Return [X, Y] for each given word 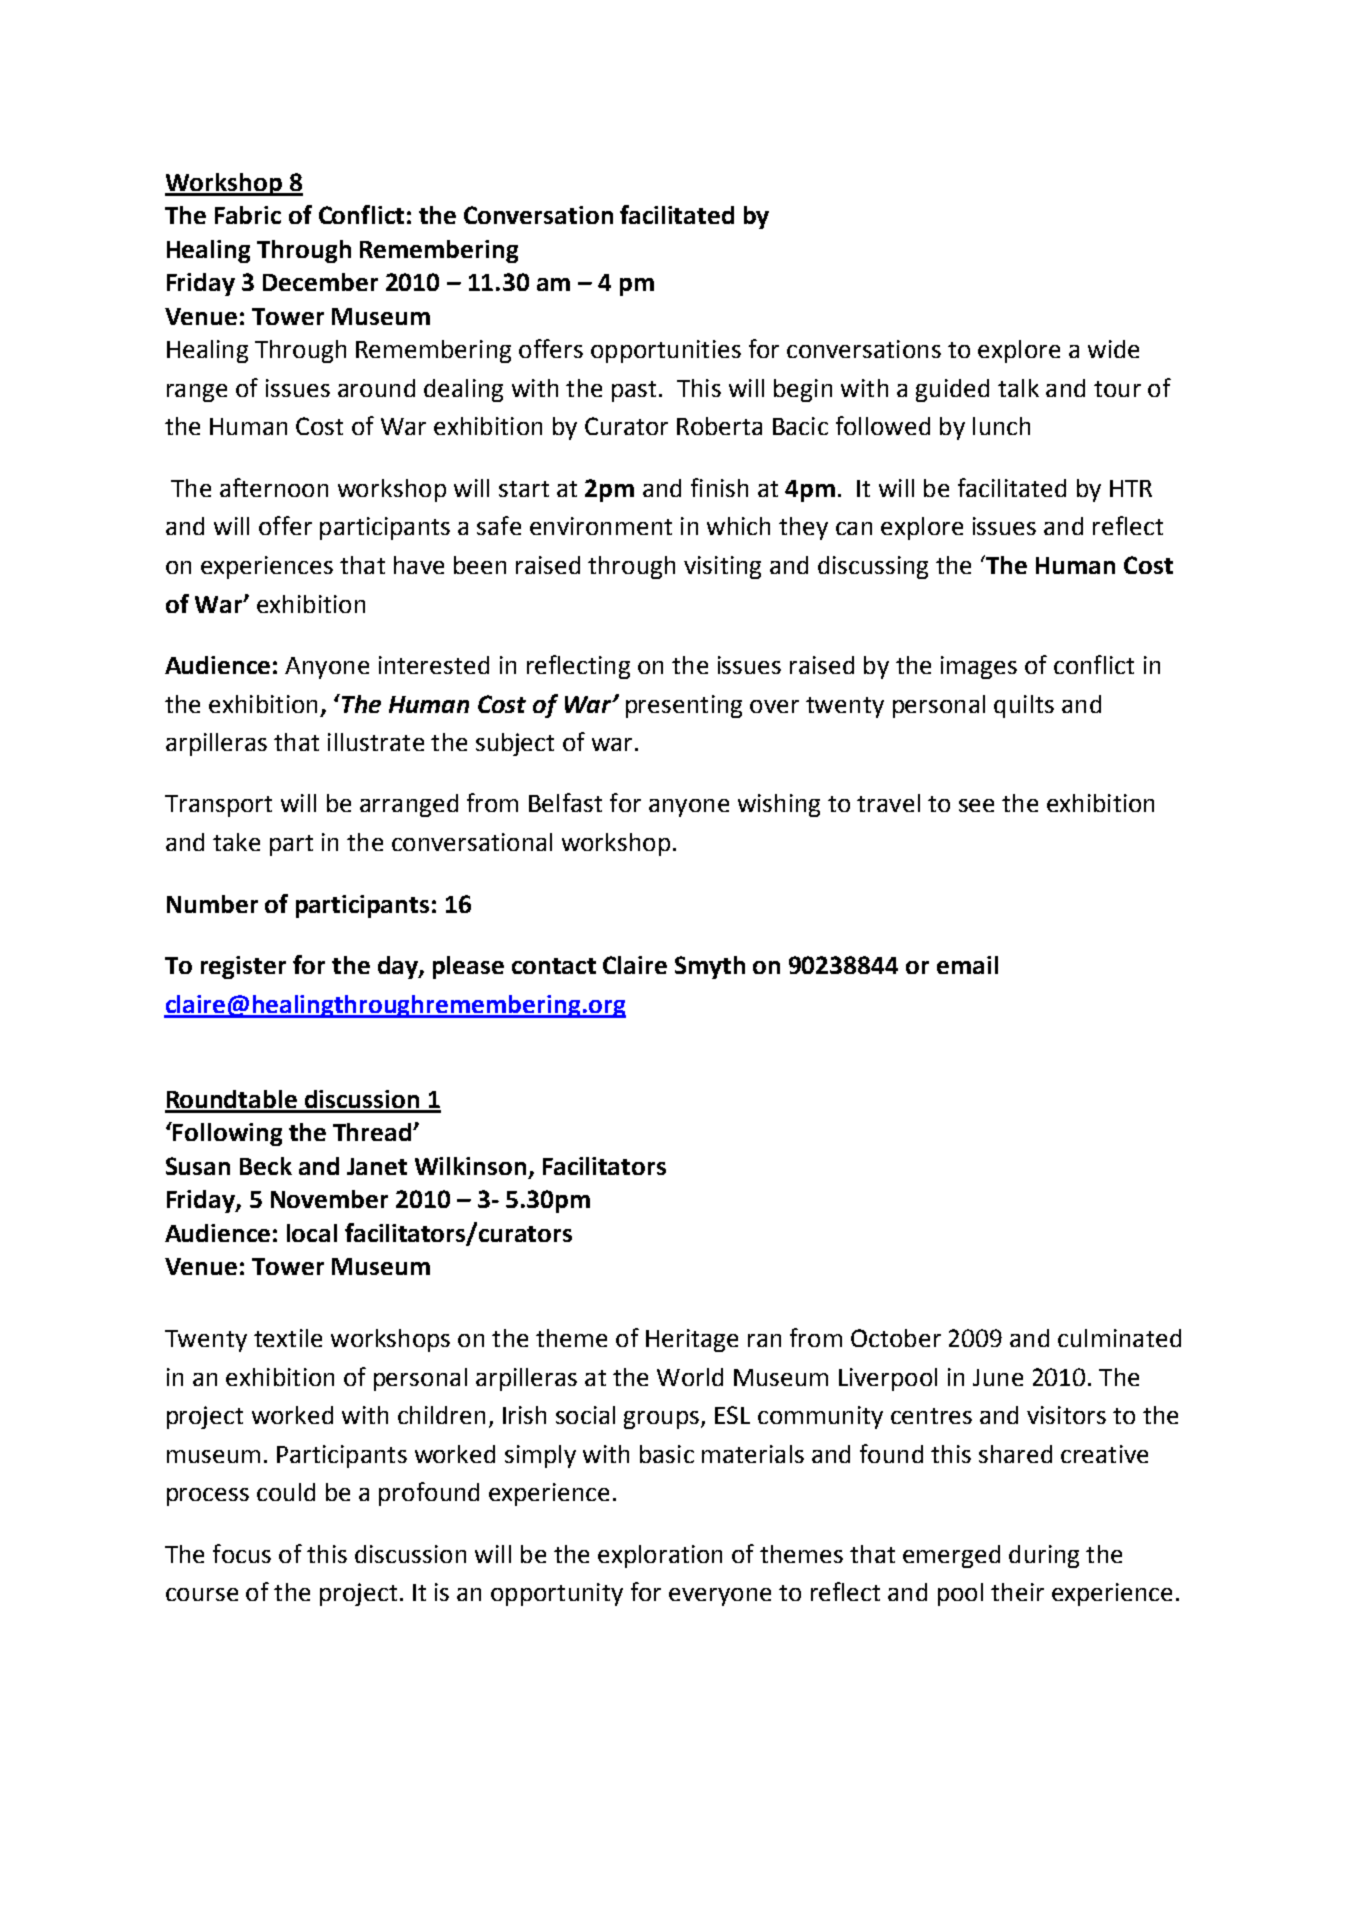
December [320, 282]
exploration [660, 1556]
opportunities [666, 351]
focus [242, 1553]
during [1044, 1556]
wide [1113, 349]
